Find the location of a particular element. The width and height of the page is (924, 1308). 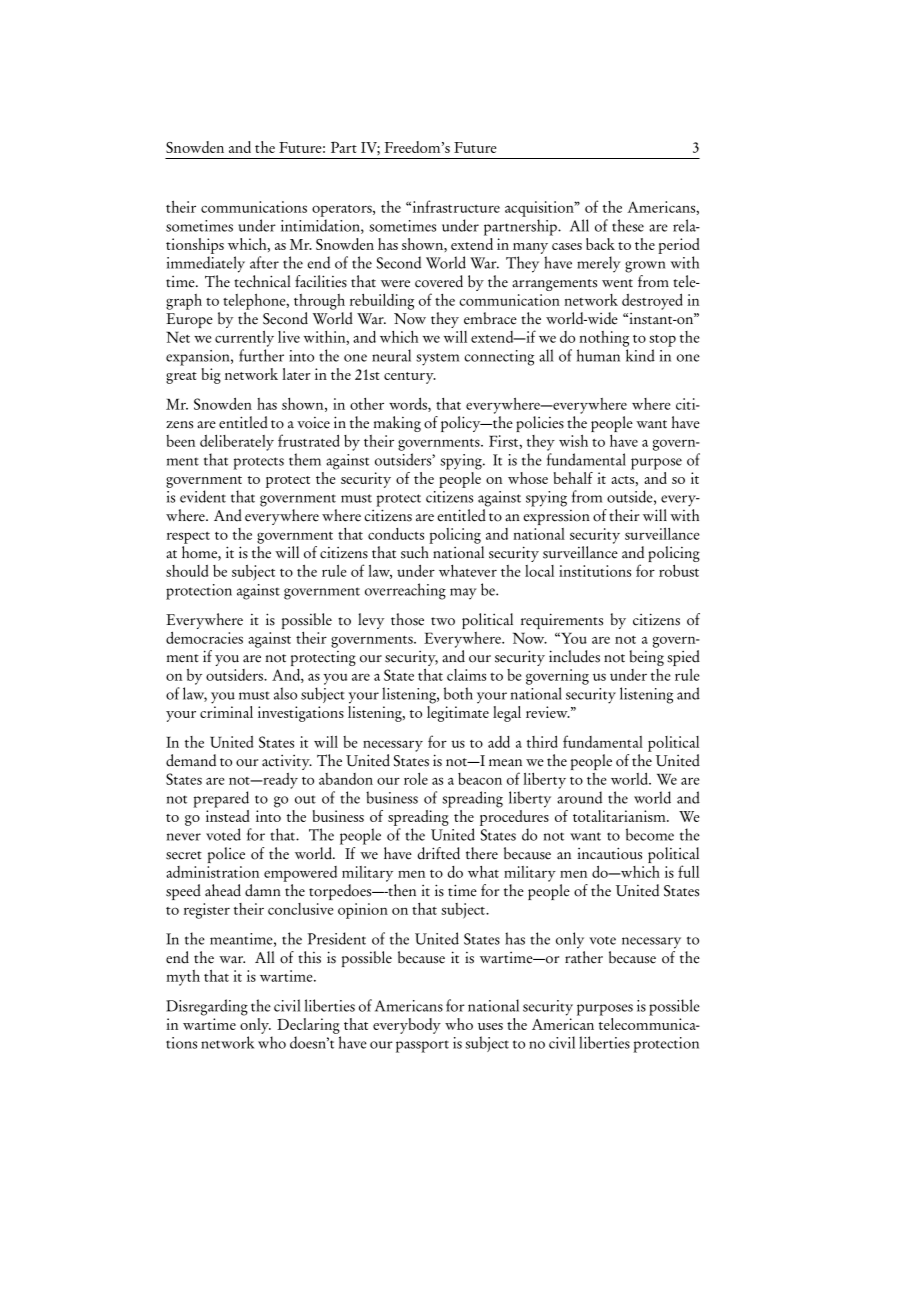

evident is located at coordinates (203, 496).
